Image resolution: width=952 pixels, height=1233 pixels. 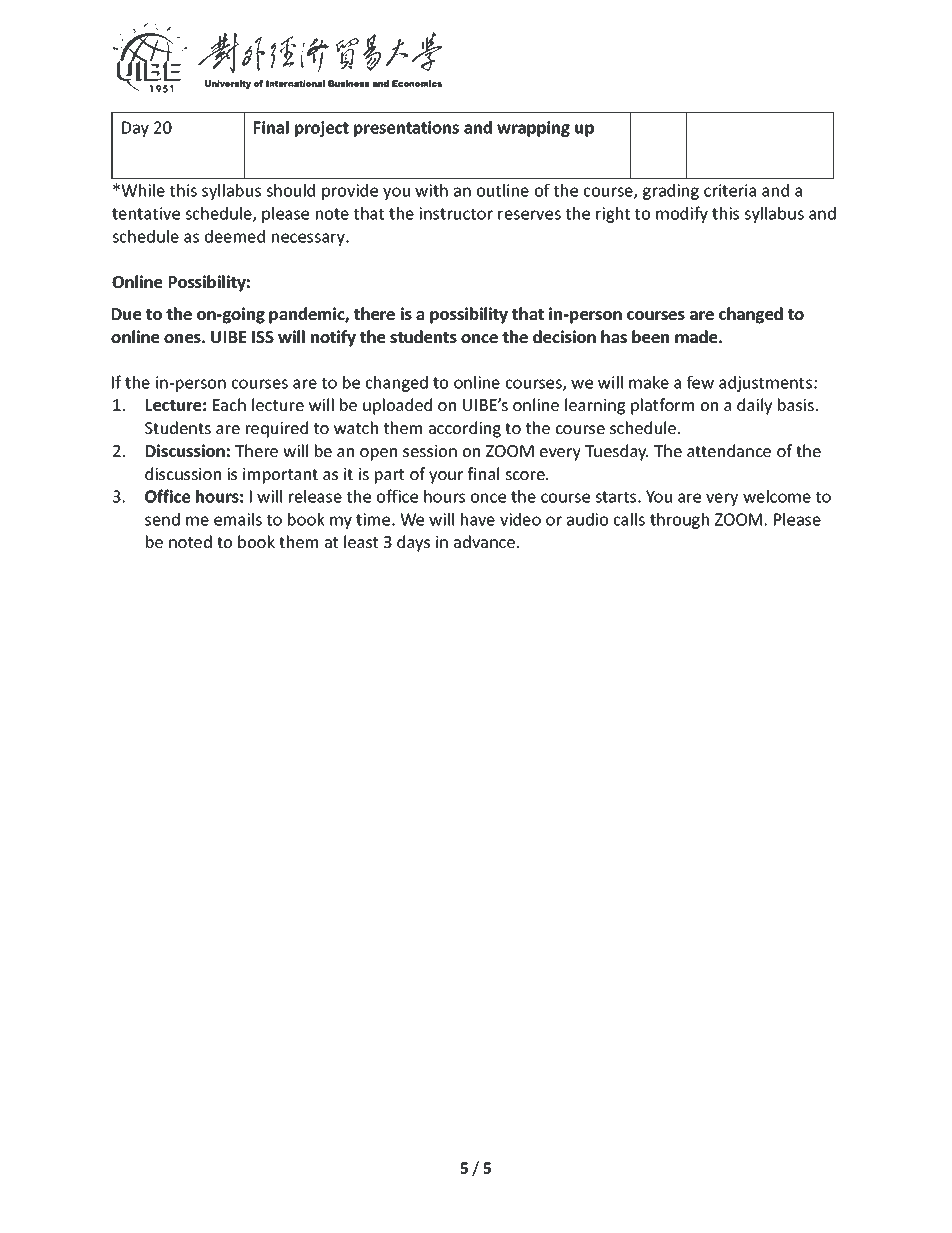 I want to click on ISS, so click(x=263, y=337).
